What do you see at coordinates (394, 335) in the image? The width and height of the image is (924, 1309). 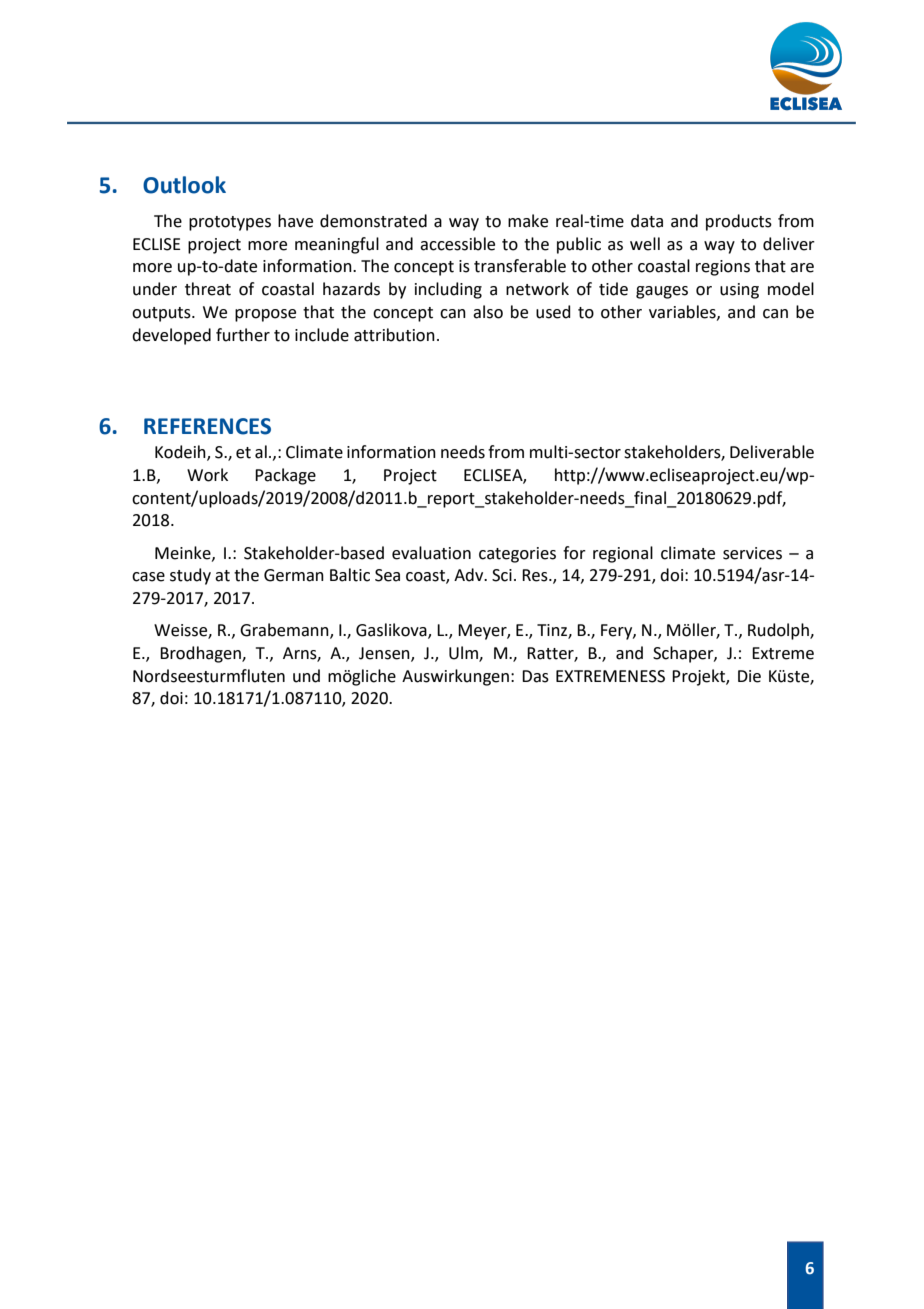 I see `attribution` at bounding box center [394, 335].
